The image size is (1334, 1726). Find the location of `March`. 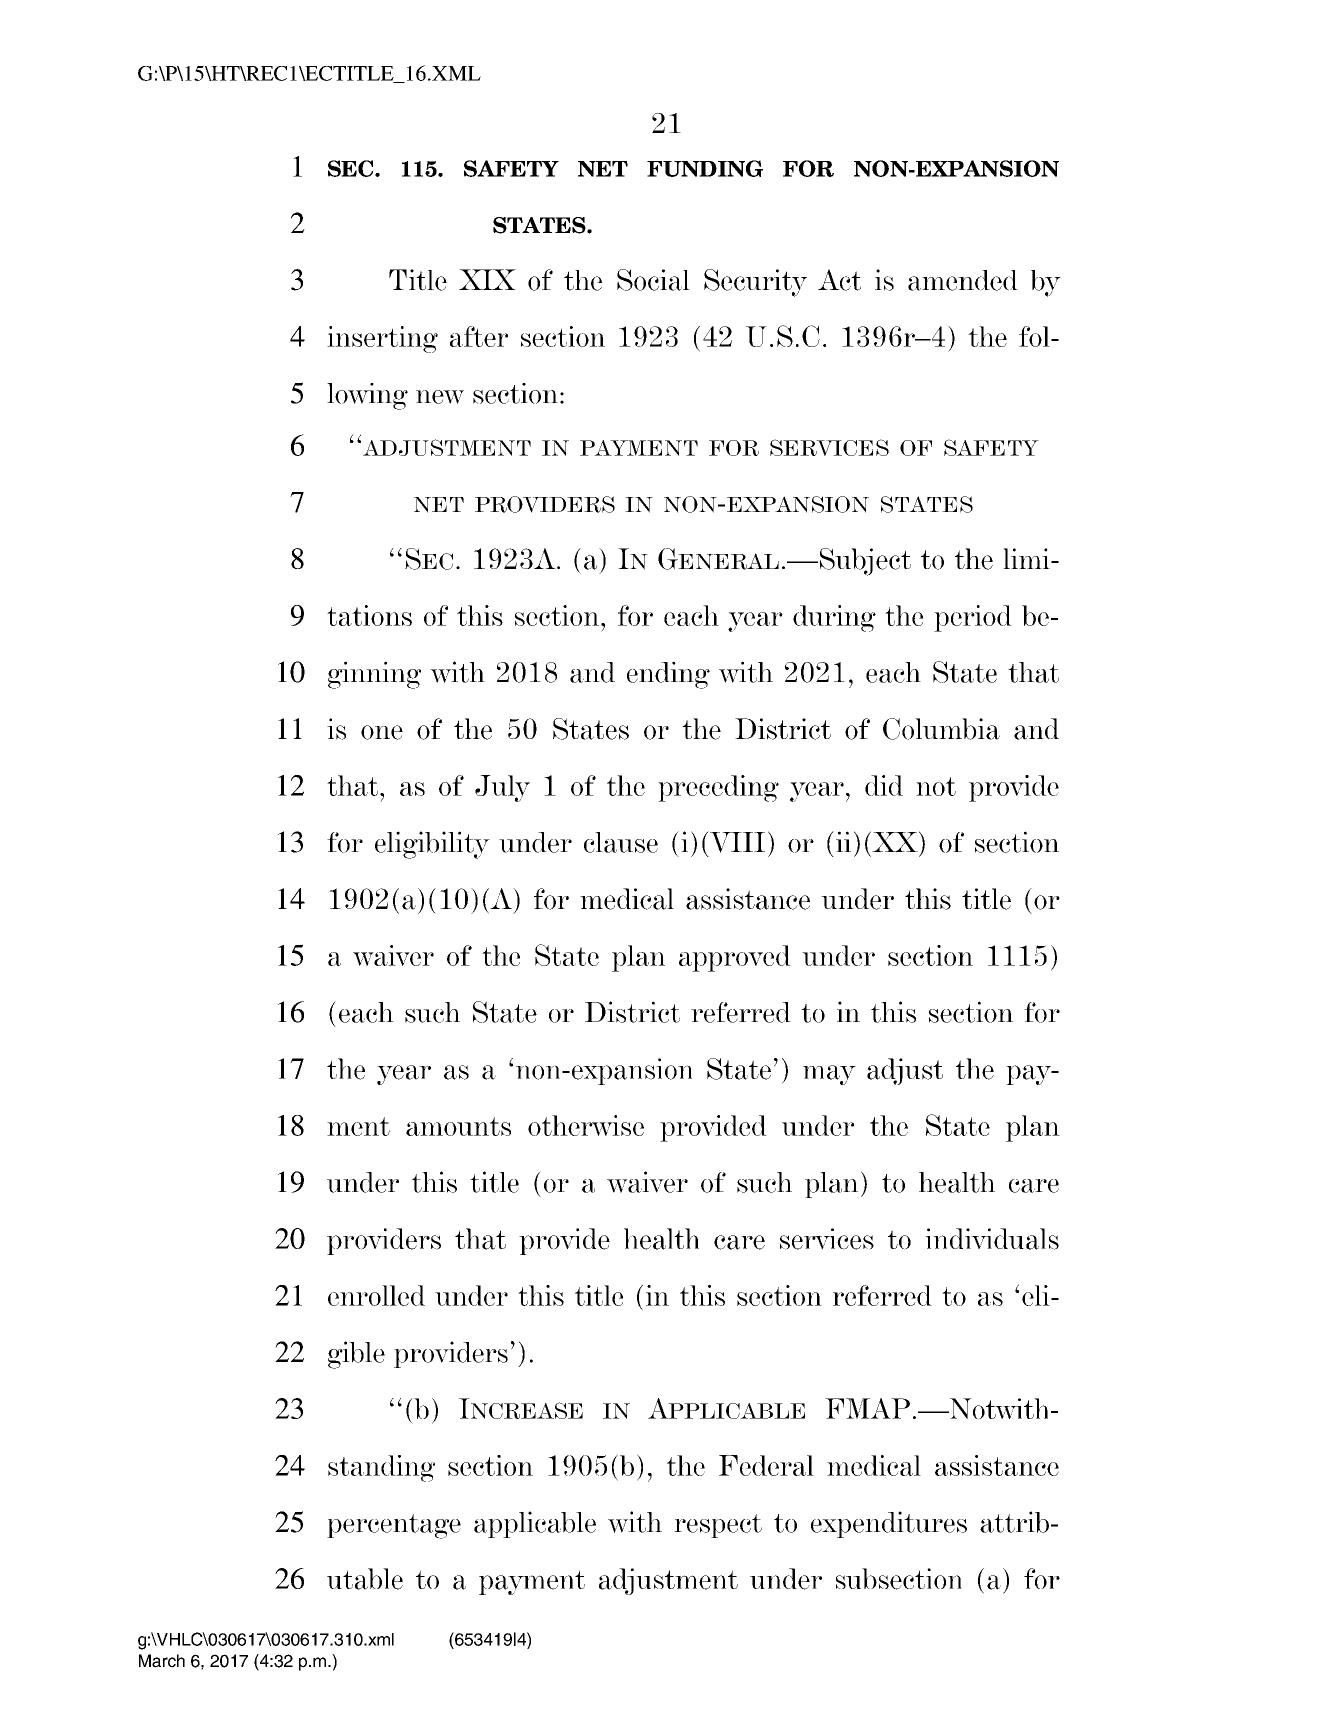

March is located at coordinates (162, 1661).
